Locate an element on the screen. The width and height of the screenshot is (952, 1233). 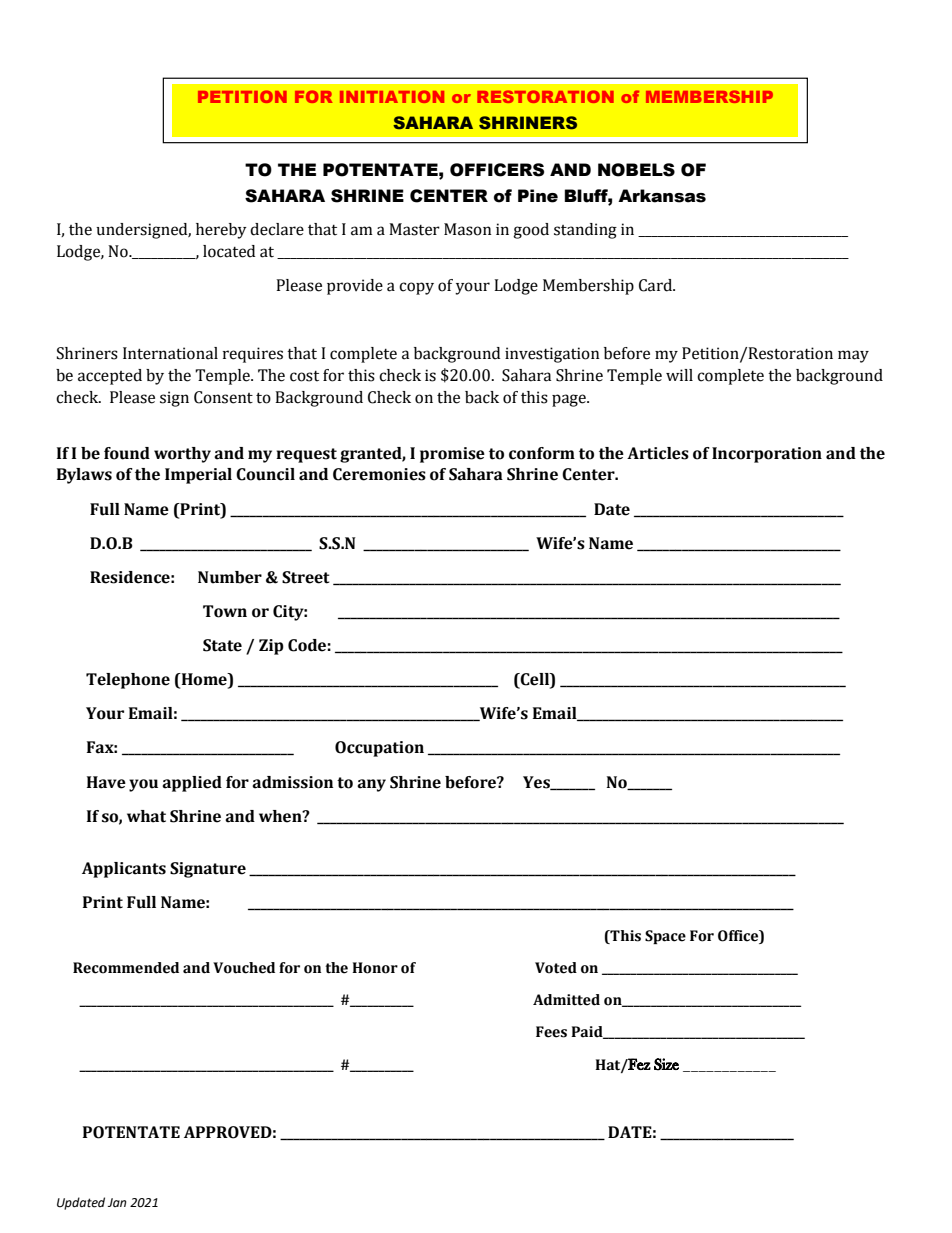
Incorporation is located at coordinates (767, 455).
